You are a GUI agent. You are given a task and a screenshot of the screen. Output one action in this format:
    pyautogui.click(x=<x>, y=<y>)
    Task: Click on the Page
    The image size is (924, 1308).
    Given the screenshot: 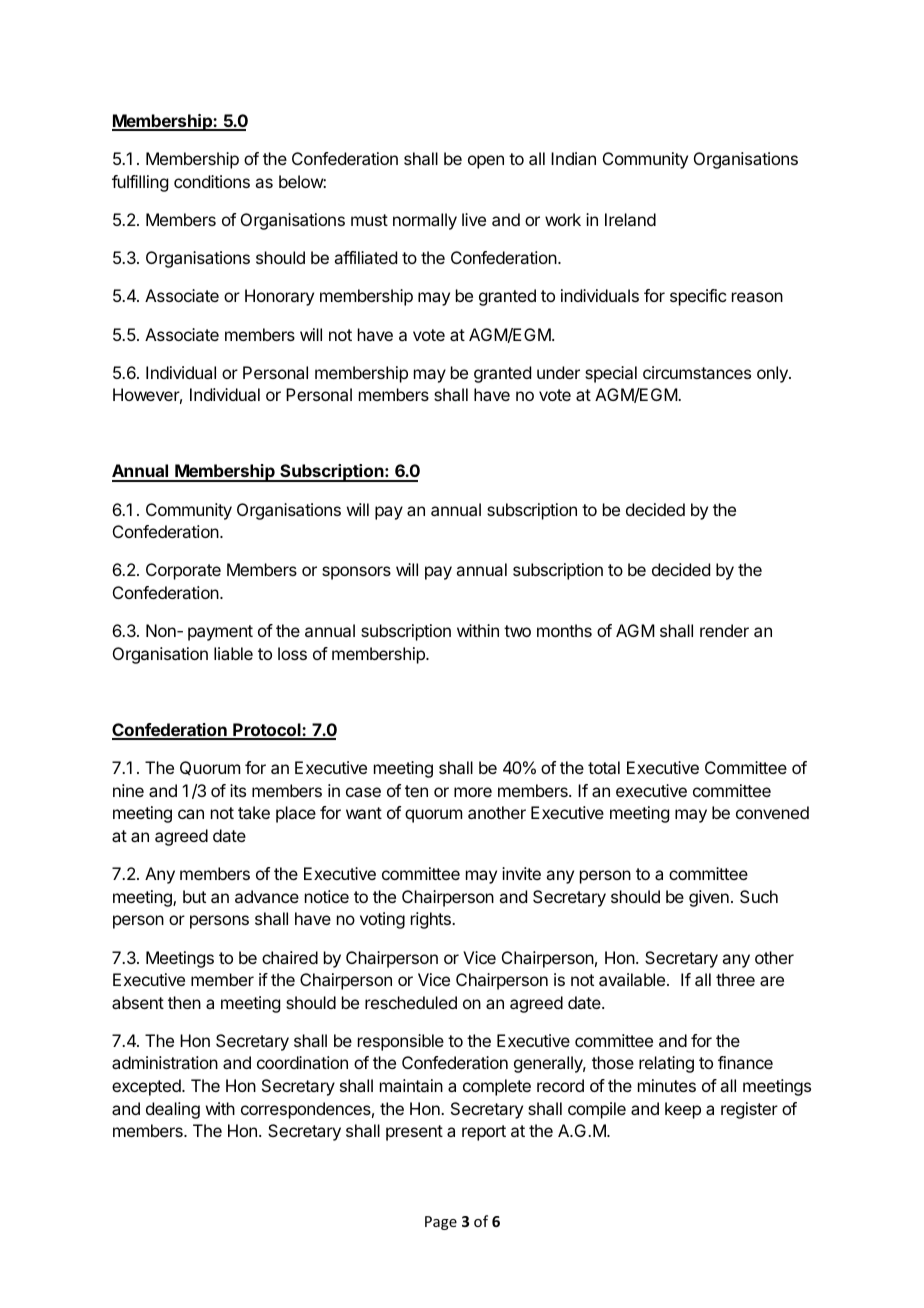 What is the action you would take?
    pyautogui.click(x=441, y=1223)
